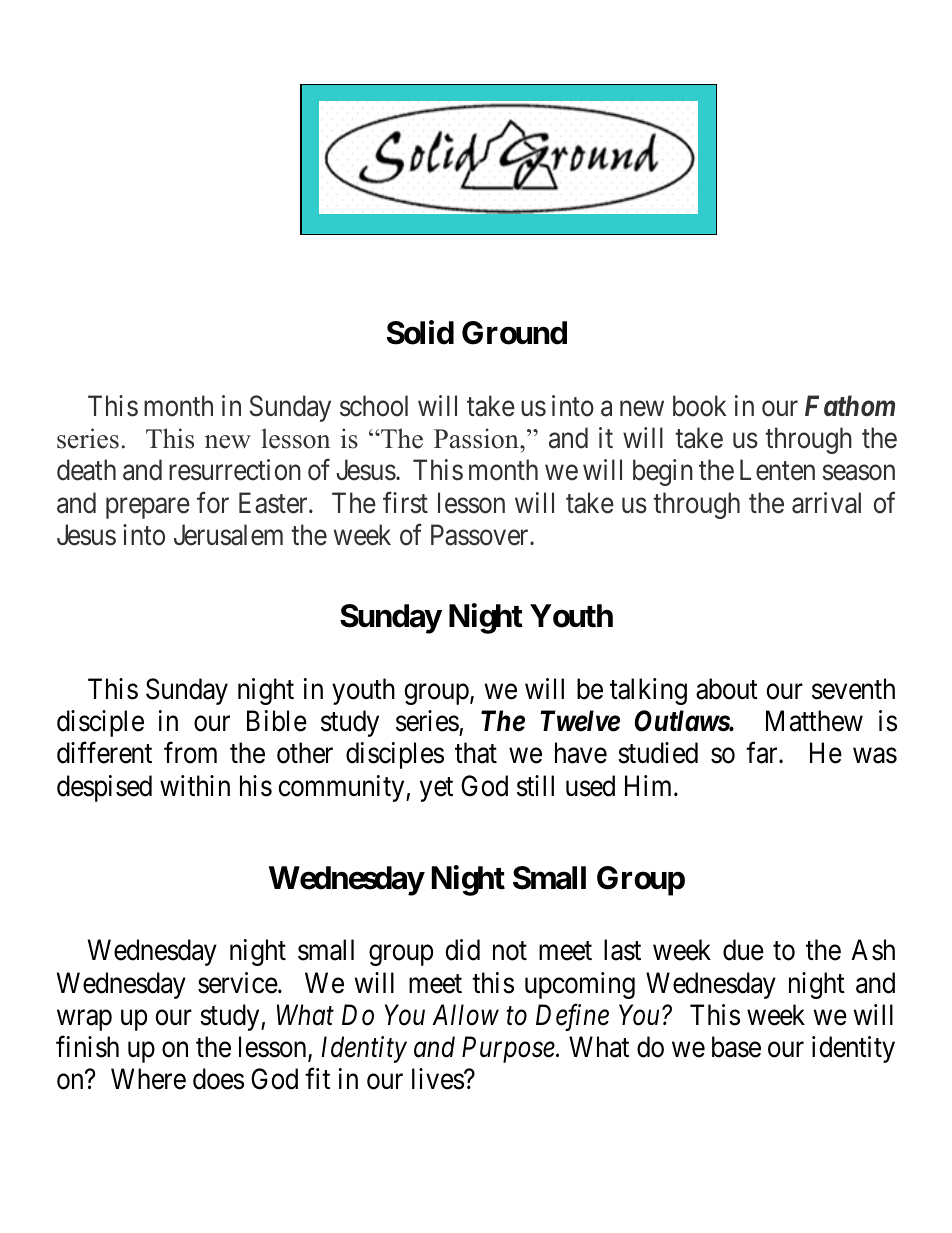  I want to click on that, so click(476, 753).
